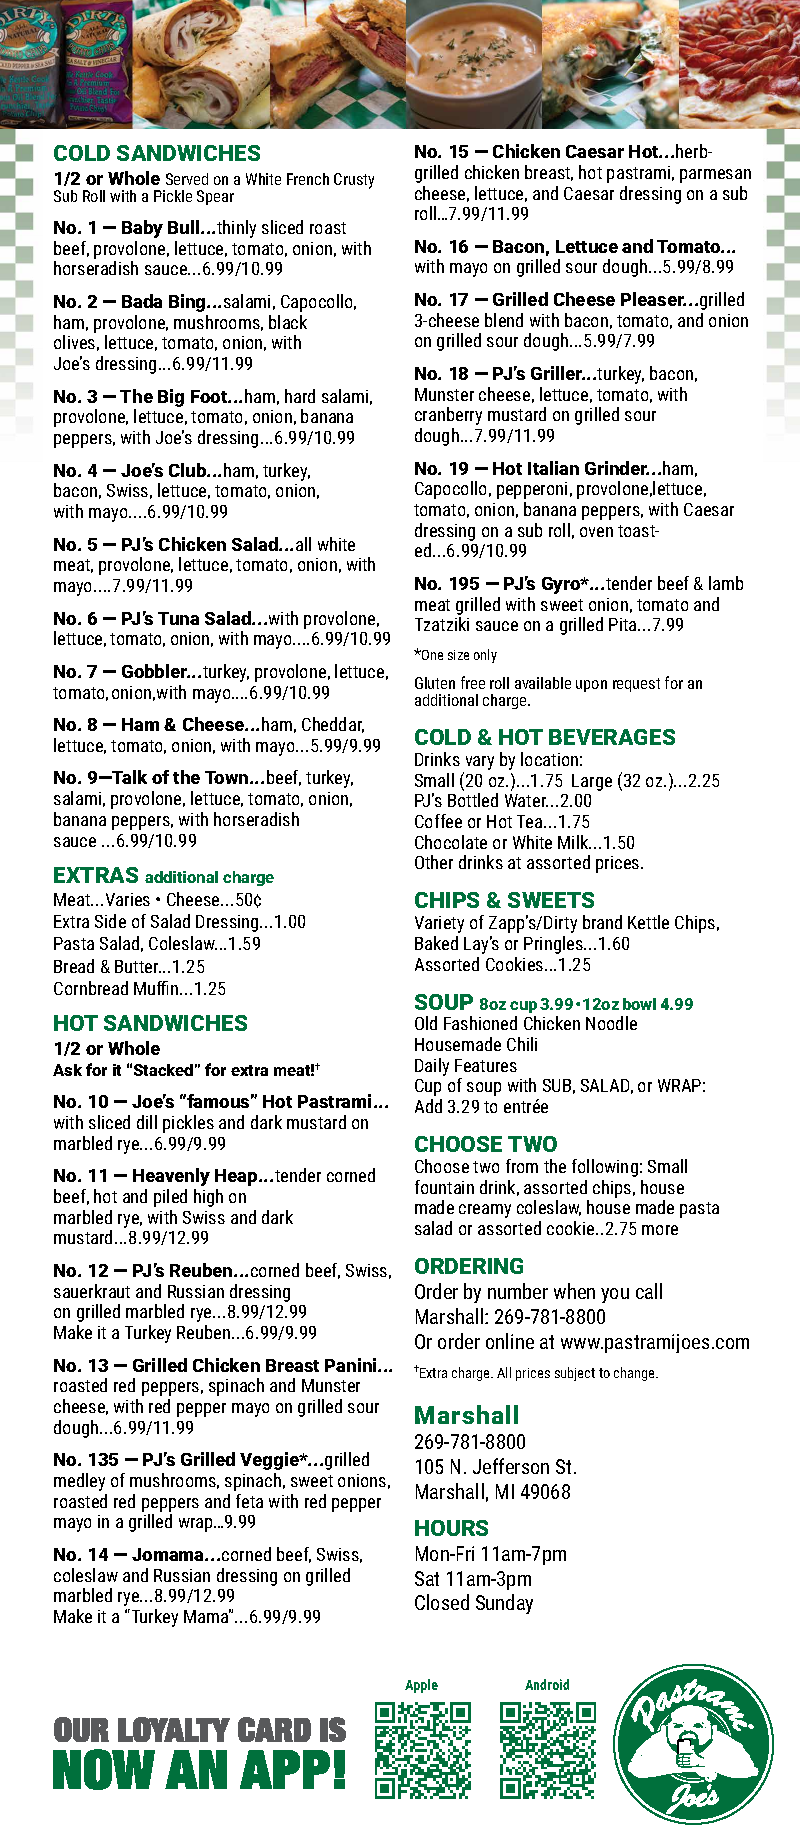 This image has height=1843, width=800. What do you see at coordinates (142, 229) in the image?
I see `Baby` at bounding box center [142, 229].
